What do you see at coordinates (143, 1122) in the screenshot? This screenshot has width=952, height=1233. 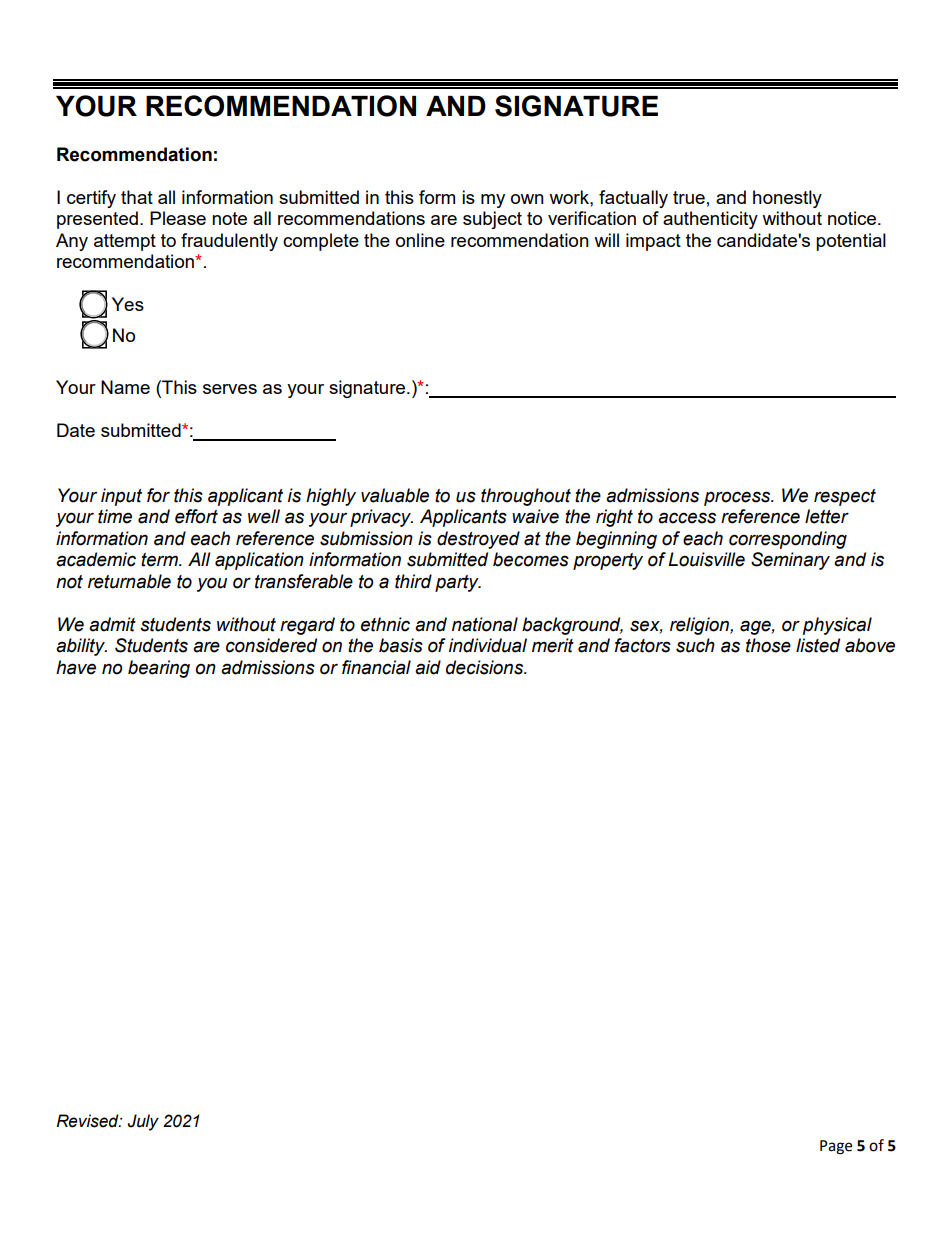 I see `July` at bounding box center [143, 1122].
